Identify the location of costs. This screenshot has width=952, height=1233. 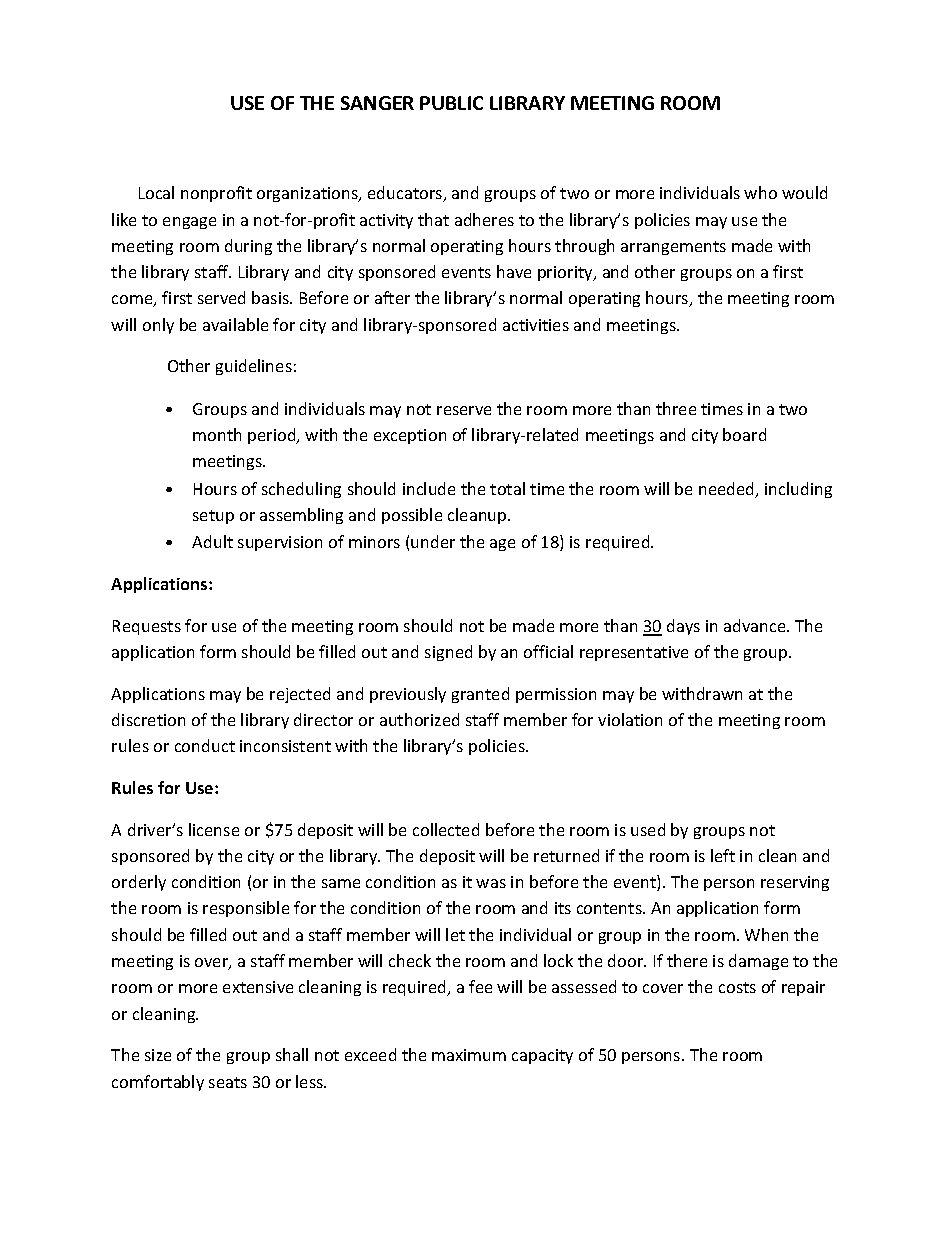
(737, 987).
